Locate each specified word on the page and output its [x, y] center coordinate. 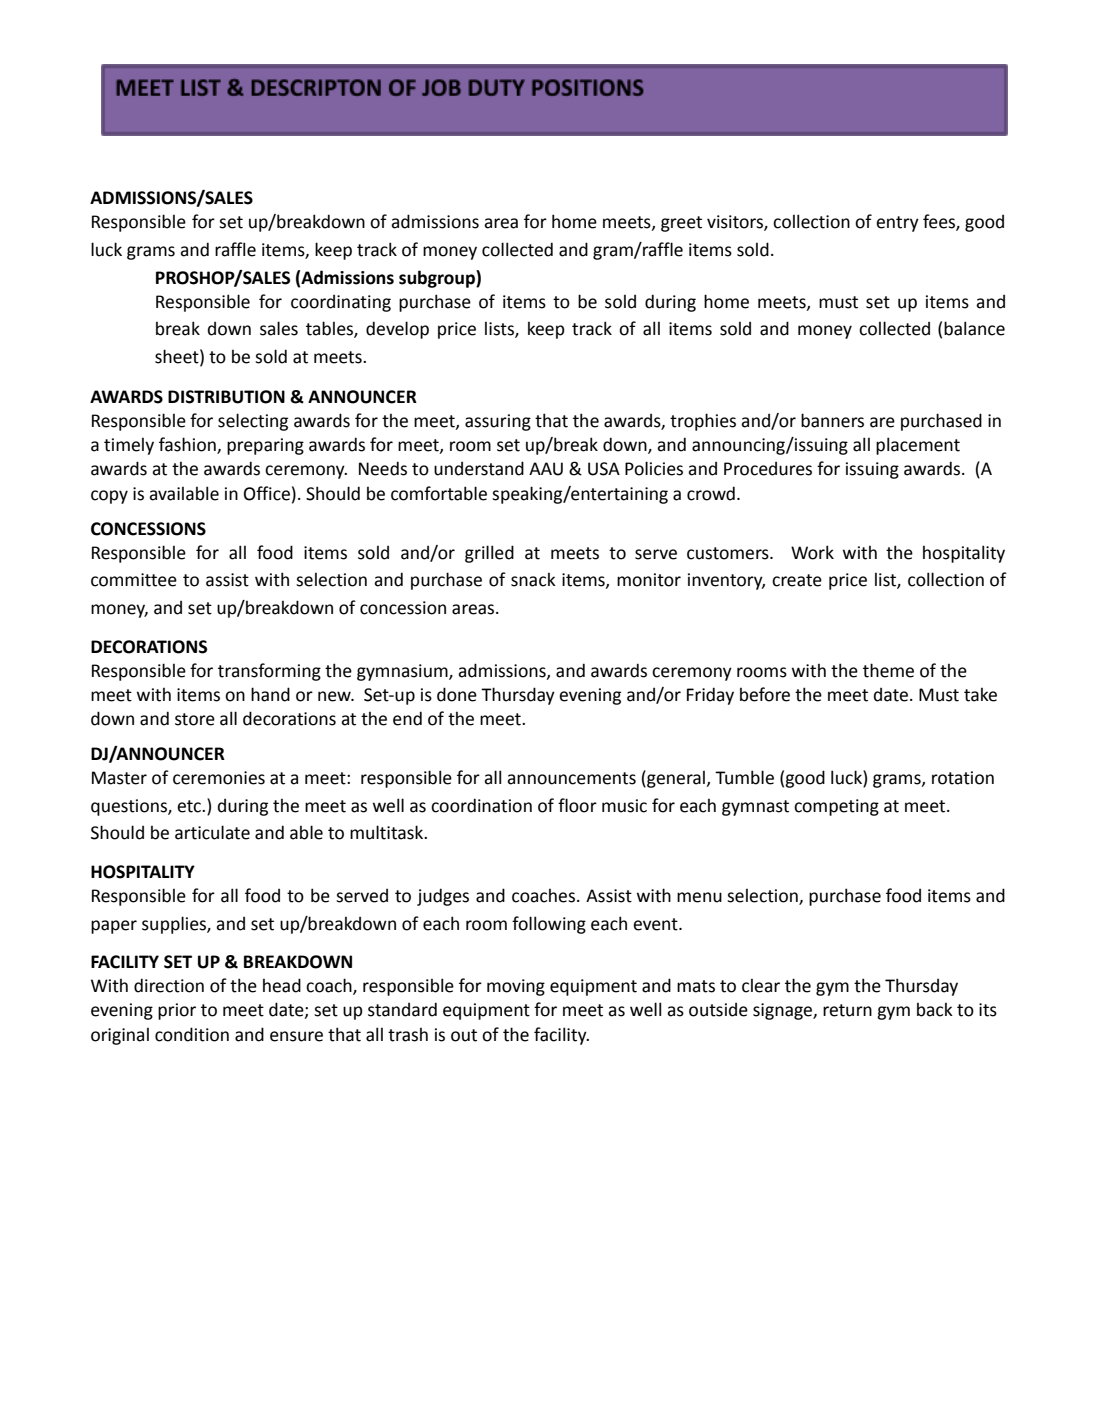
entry [897, 224]
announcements [571, 778]
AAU [546, 469]
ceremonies [219, 778]
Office [267, 493]
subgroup [438, 279]
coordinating [341, 303]
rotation [963, 778]
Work [812, 552]
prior [177, 1011]
